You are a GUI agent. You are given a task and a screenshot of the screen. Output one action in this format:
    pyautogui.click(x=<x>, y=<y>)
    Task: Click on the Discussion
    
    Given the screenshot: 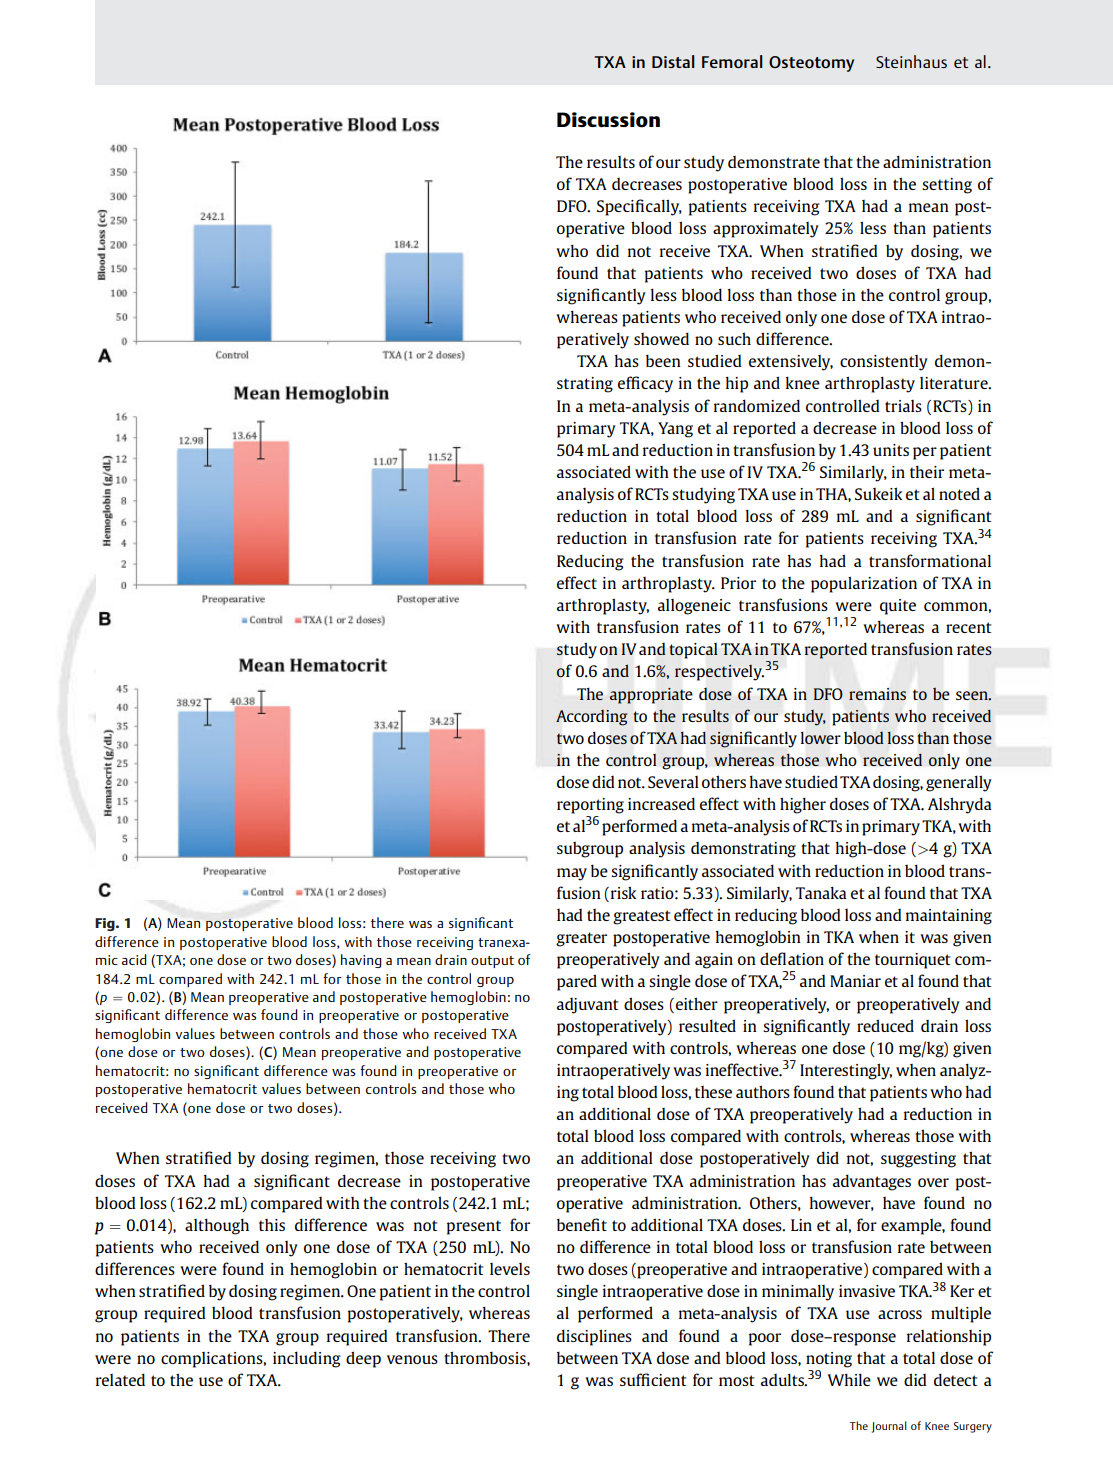 What is the action you would take?
    pyautogui.click(x=608, y=120)
